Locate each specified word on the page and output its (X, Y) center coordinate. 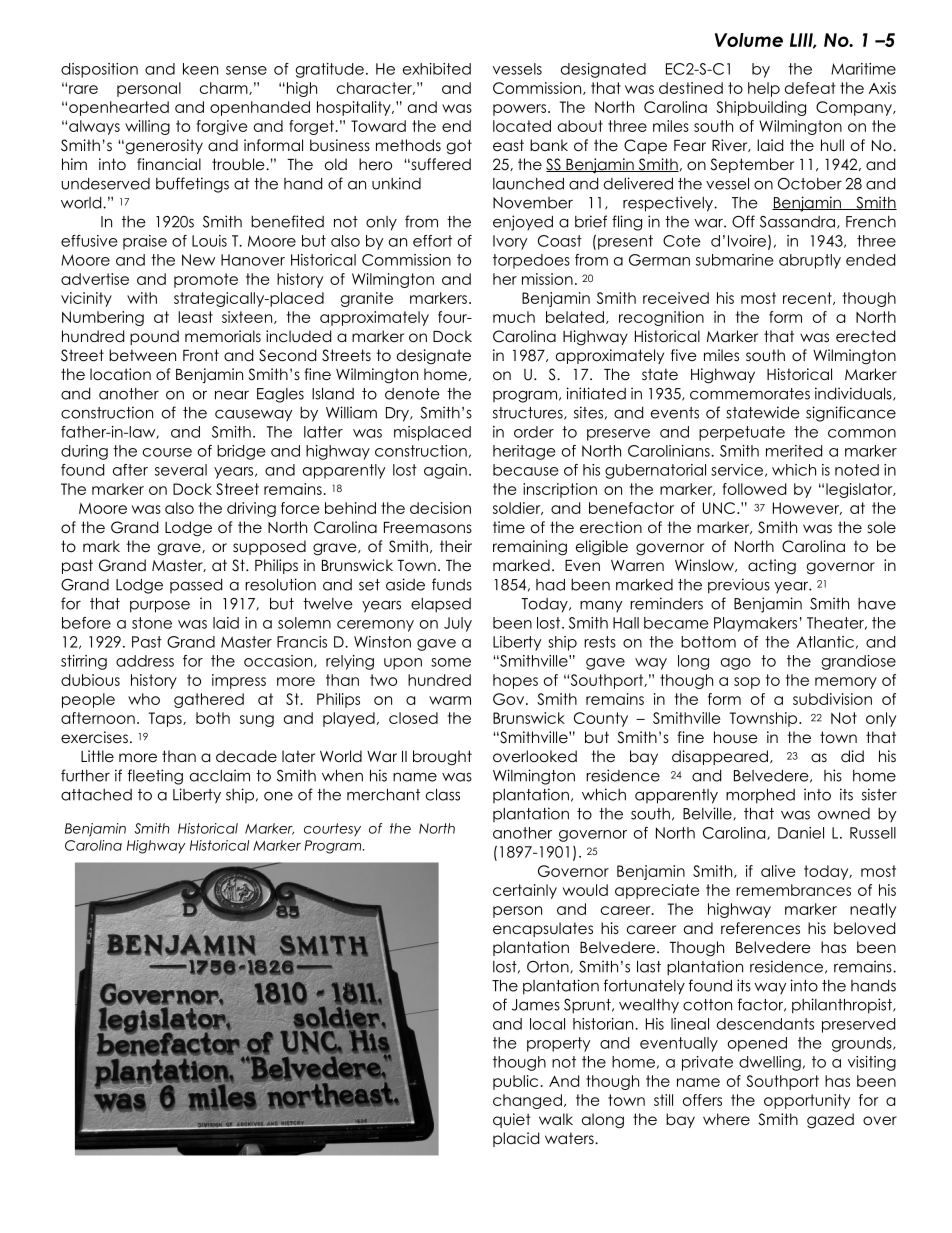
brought (442, 758)
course (167, 452)
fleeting (155, 777)
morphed (760, 796)
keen (200, 69)
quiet (512, 1120)
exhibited (437, 69)
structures (529, 413)
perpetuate (742, 433)
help (764, 89)
